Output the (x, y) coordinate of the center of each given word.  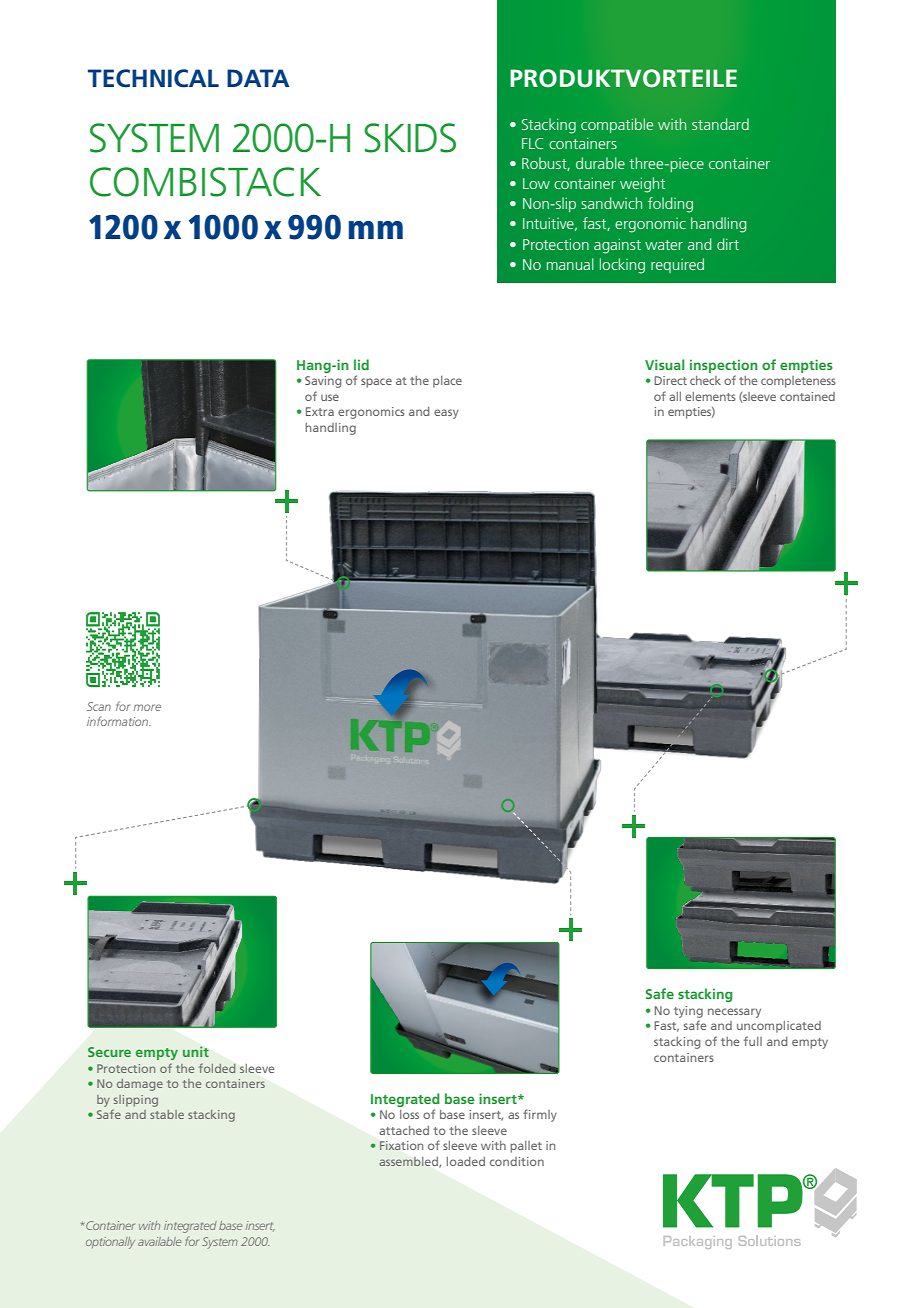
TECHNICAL (153, 78)
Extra (320, 411)
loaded (466, 1161)
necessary (734, 1013)
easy (446, 414)
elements (710, 396)
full (753, 1041)
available (159, 1241)
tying (688, 1012)
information (119, 721)
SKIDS (410, 138)
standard (720, 124)
